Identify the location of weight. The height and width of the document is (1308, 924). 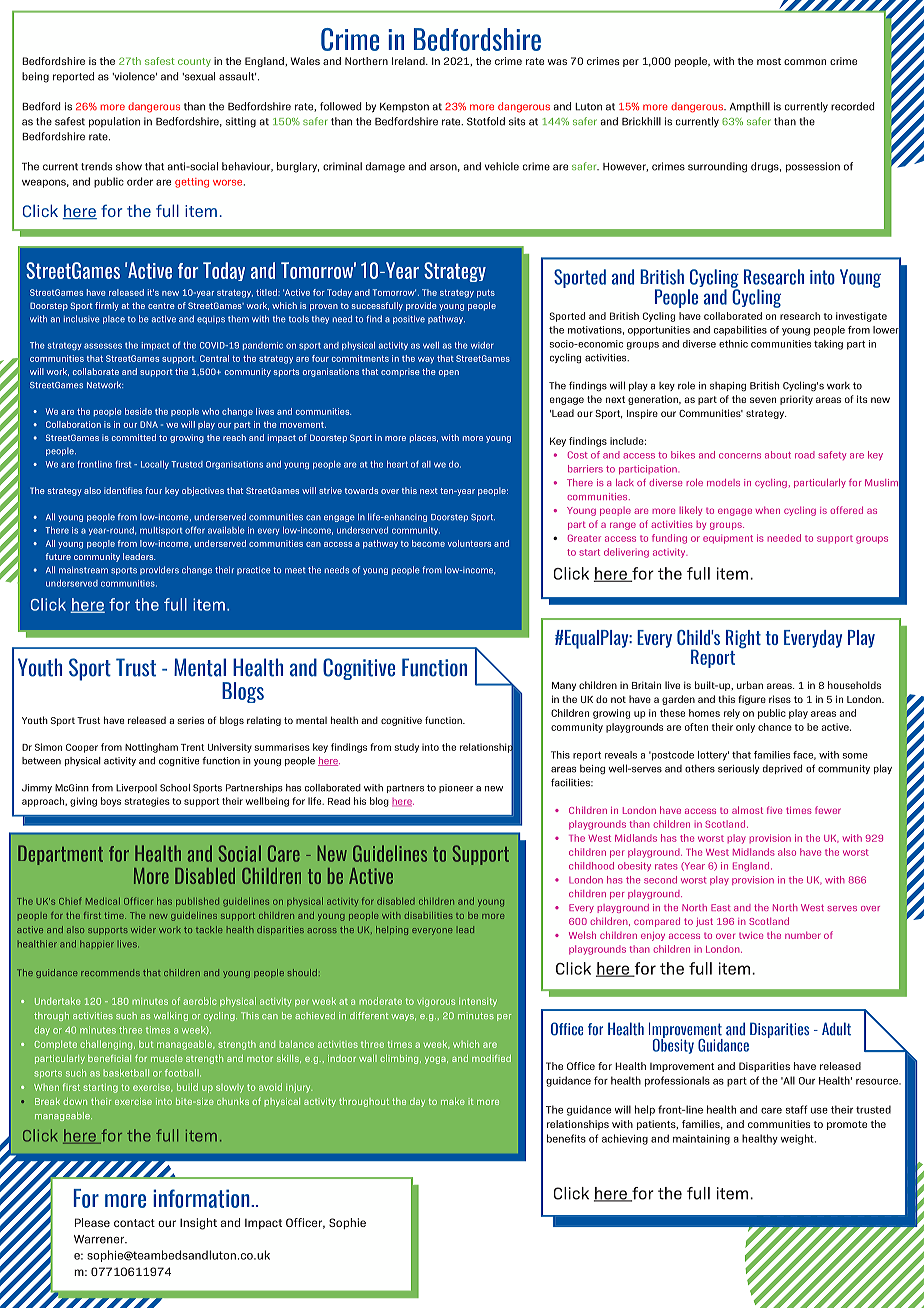
(798, 1139).
